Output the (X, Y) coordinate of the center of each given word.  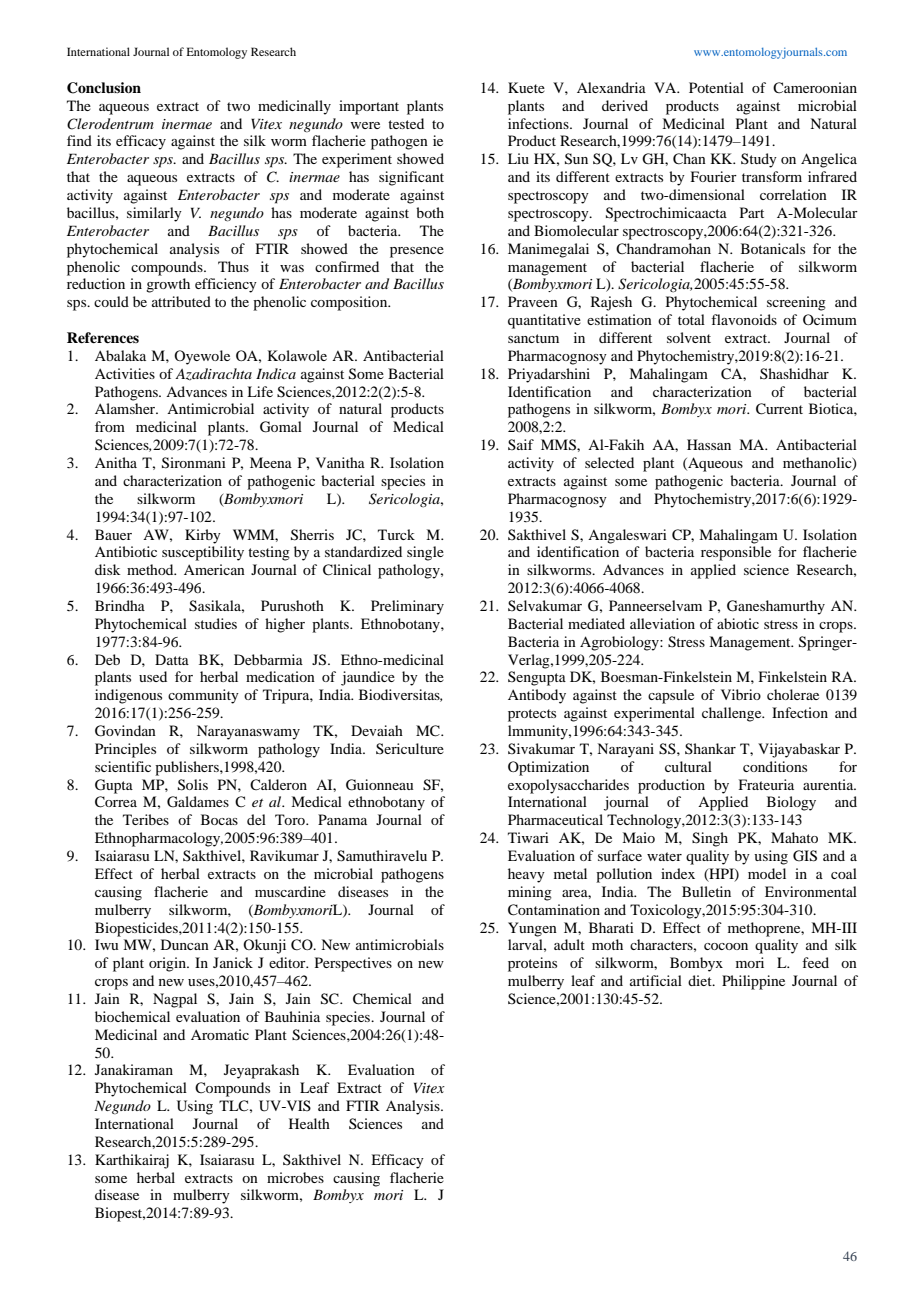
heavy (526, 875)
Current (779, 409)
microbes (295, 1177)
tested (406, 123)
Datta (172, 659)
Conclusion (104, 88)
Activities (125, 373)
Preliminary (407, 607)
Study (759, 160)
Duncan (185, 944)
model (767, 873)
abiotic (738, 623)
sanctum (533, 338)
